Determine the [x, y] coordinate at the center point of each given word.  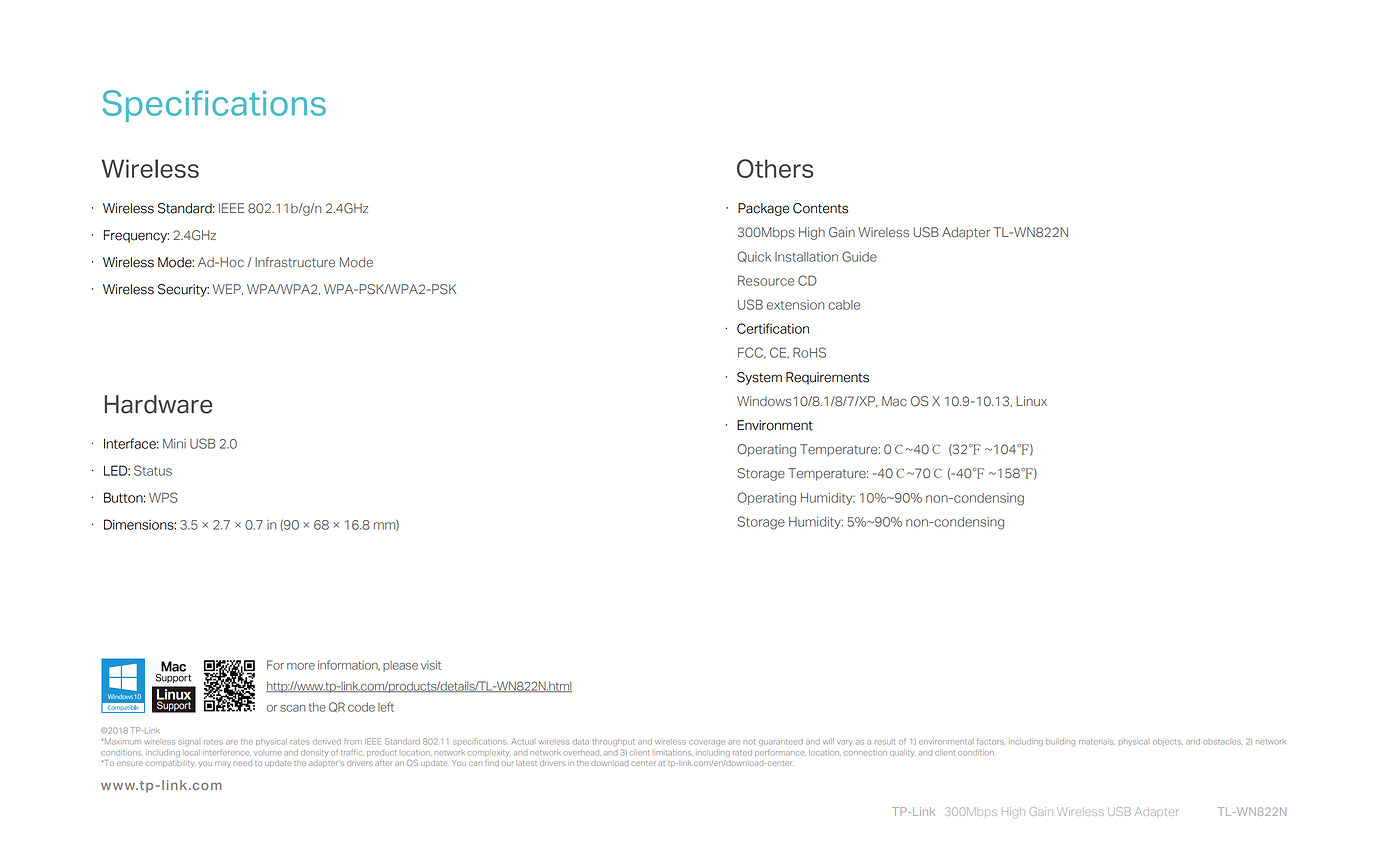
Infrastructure [295, 262]
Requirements [827, 378]
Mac [894, 401]
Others [775, 168]
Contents [820, 208]
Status [153, 470]
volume [268, 753]
